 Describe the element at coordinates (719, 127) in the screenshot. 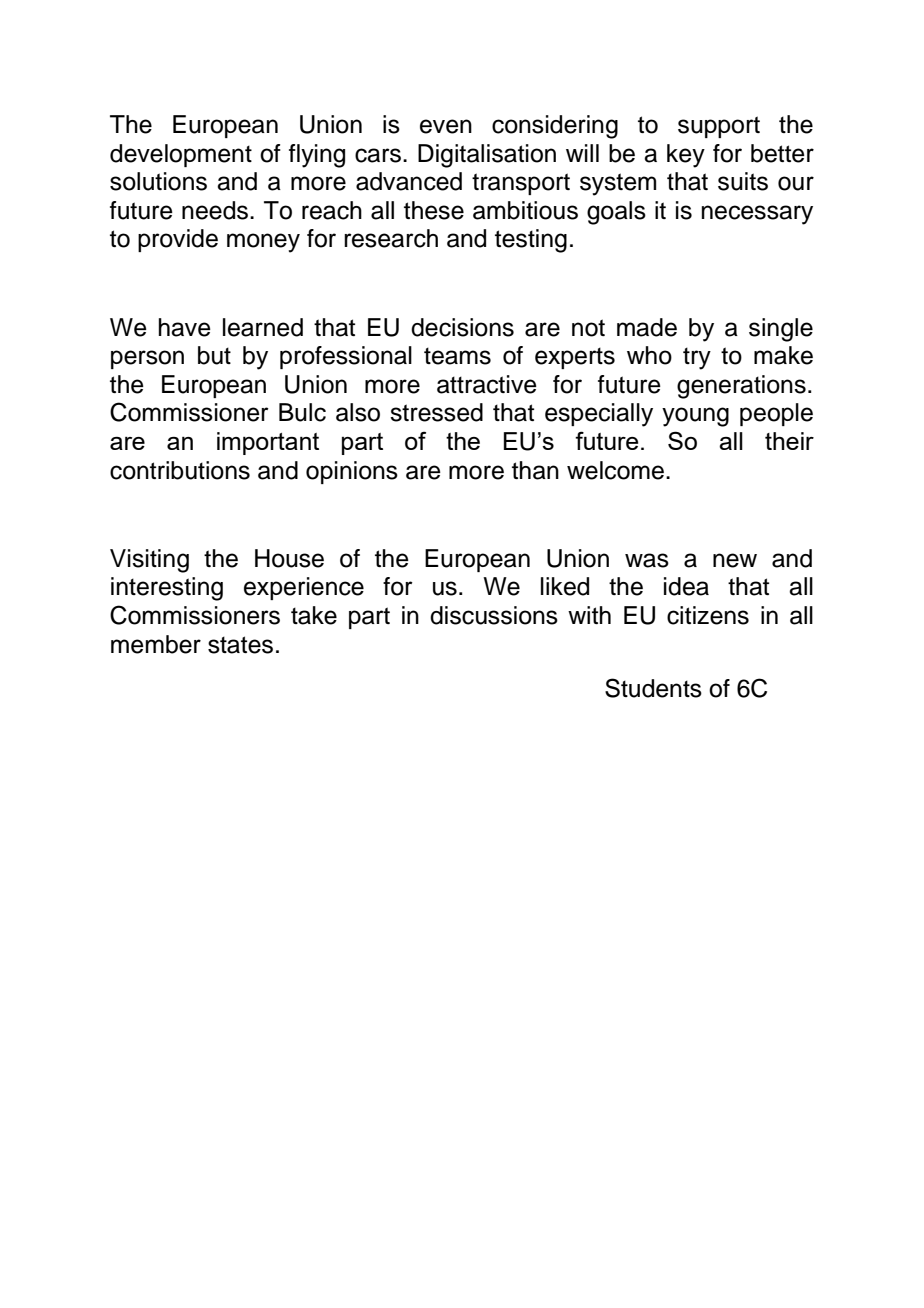

I see `support` at that location.
